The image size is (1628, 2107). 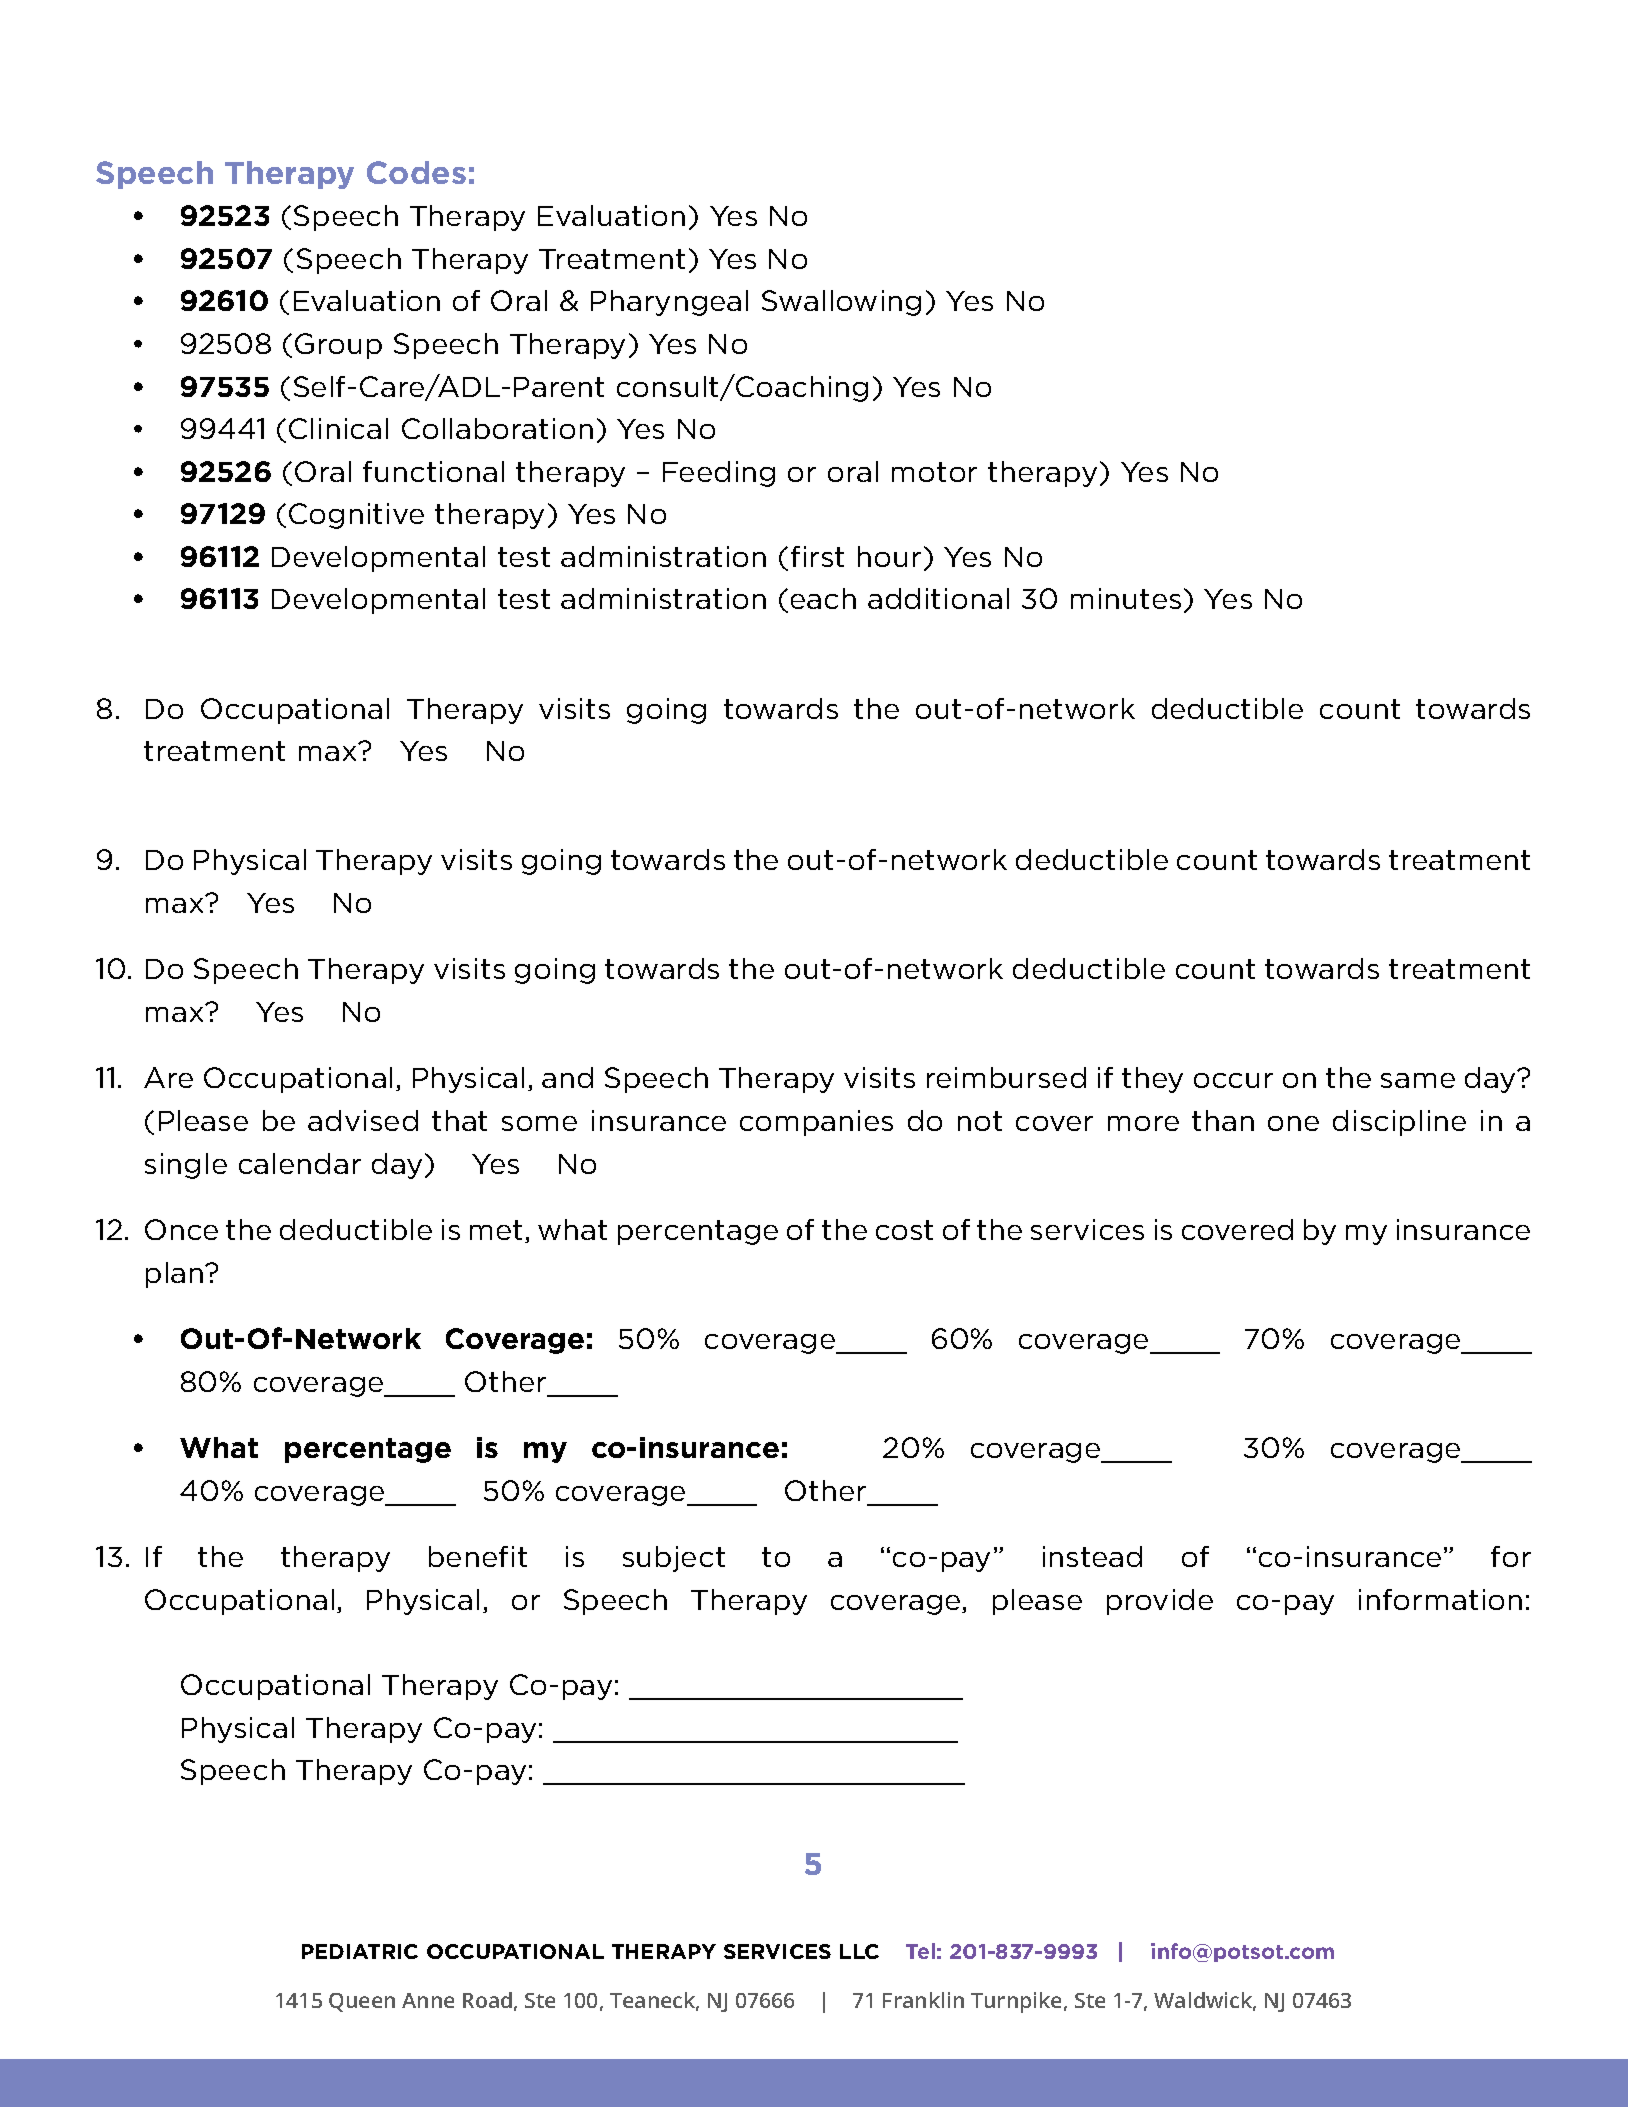 What do you see at coordinates (416, 172) in the screenshot?
I see `Codes` at bounding box center [416, 172].
